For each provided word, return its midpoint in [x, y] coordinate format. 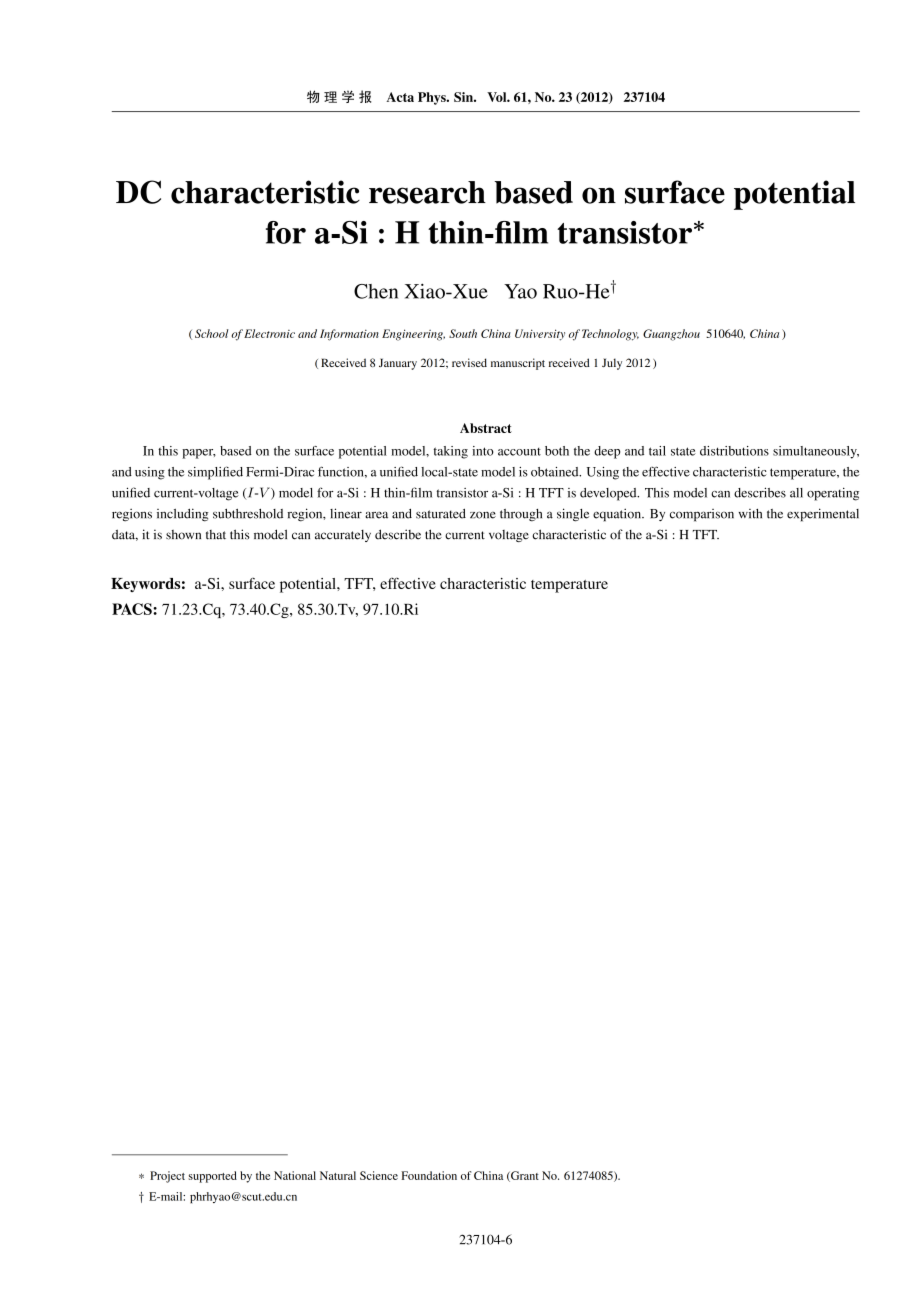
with [750, 514]
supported [212, 1177]
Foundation [429, 1175]
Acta [400, 97]
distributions [734, 451]
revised [469, 362]
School [212, 333]
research [427, 192]
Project [167, 1177]
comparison [702, 515]
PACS [133, 609]
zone [483, 515]
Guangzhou [671, 335]
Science [379, 1175]
